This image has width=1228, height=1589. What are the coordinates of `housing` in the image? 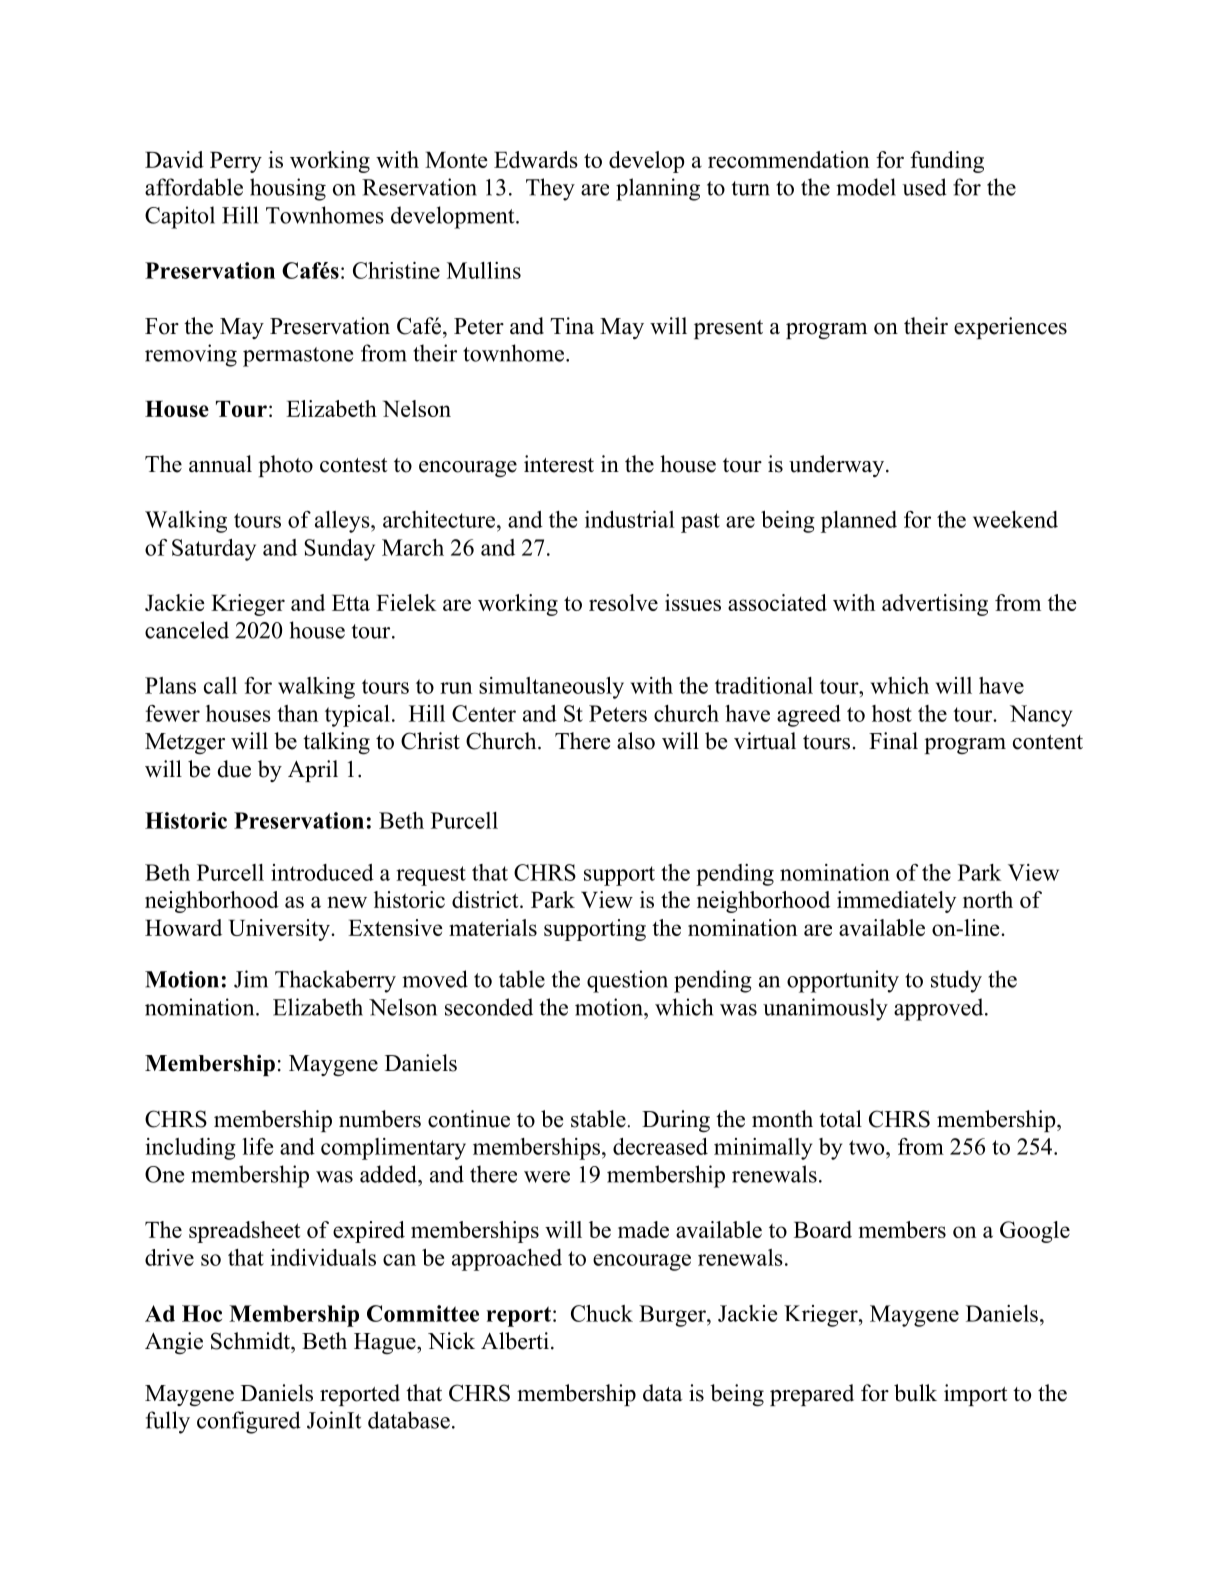 It's located at (288, 189).
